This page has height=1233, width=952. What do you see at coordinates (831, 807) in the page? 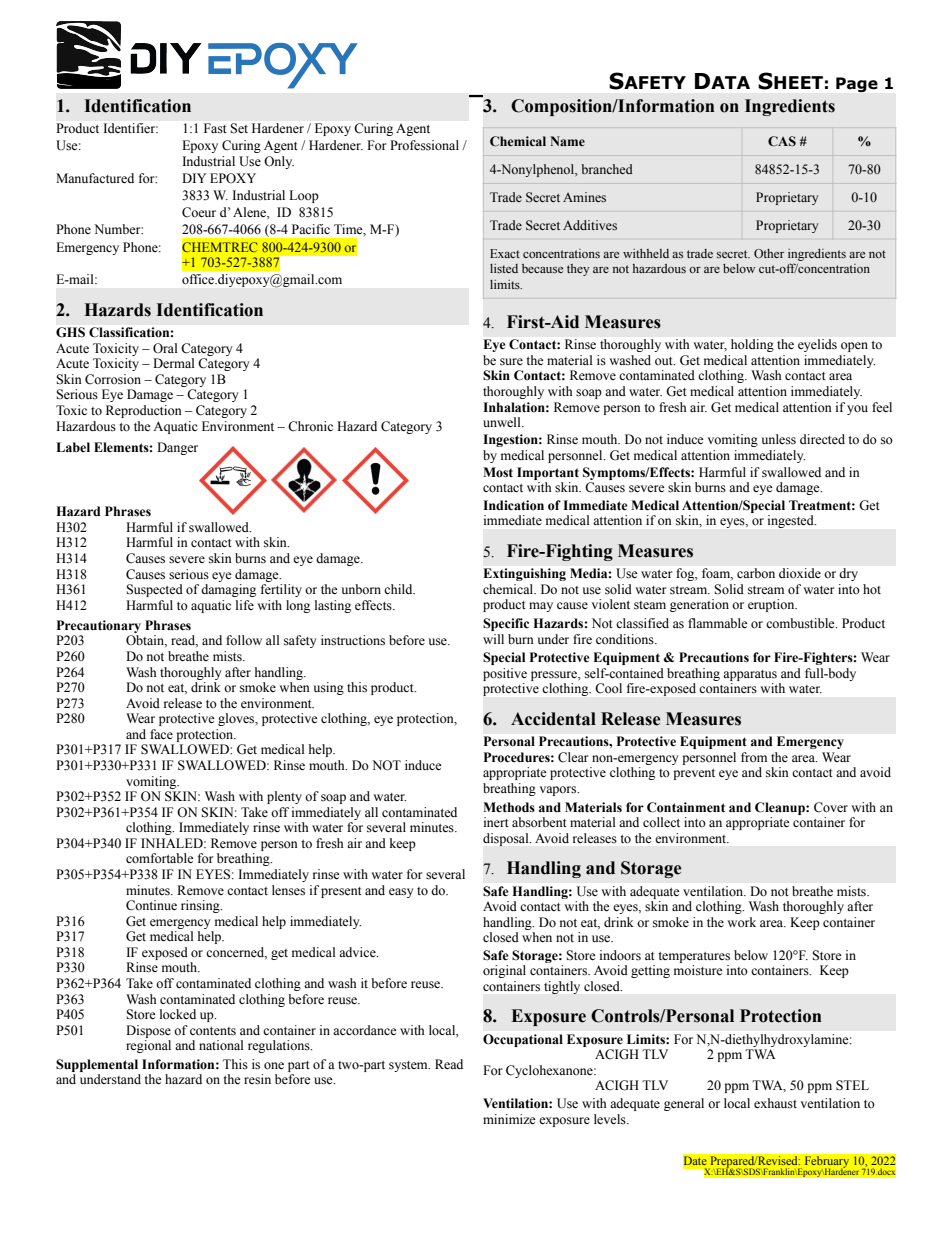
I see `Cover` at bounding box center [831, 807].
